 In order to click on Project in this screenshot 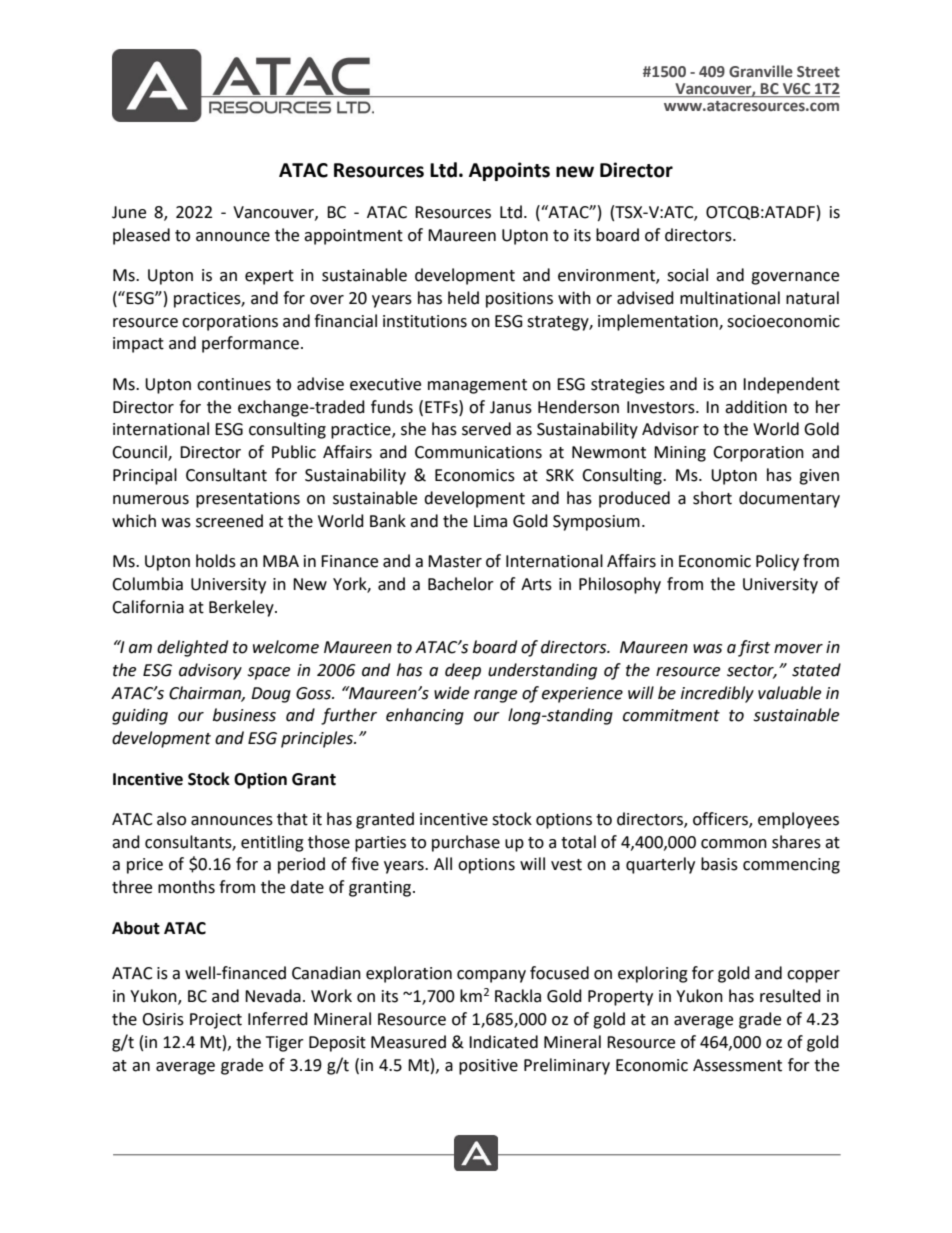, I will do `click(216, 1021)`.
